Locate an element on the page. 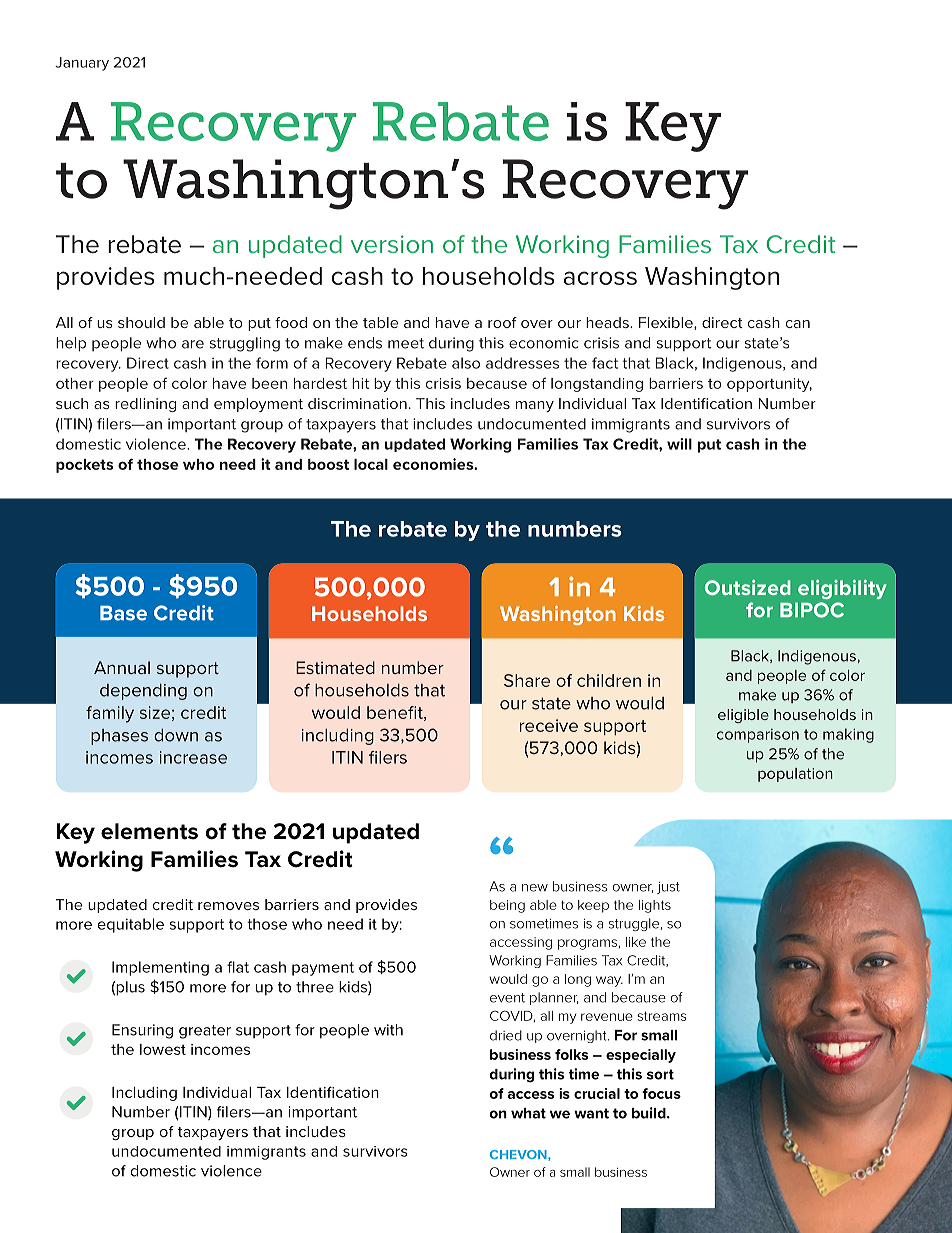 This image has width=952, height=1233. eligible is located at coordinates (743, 716).
